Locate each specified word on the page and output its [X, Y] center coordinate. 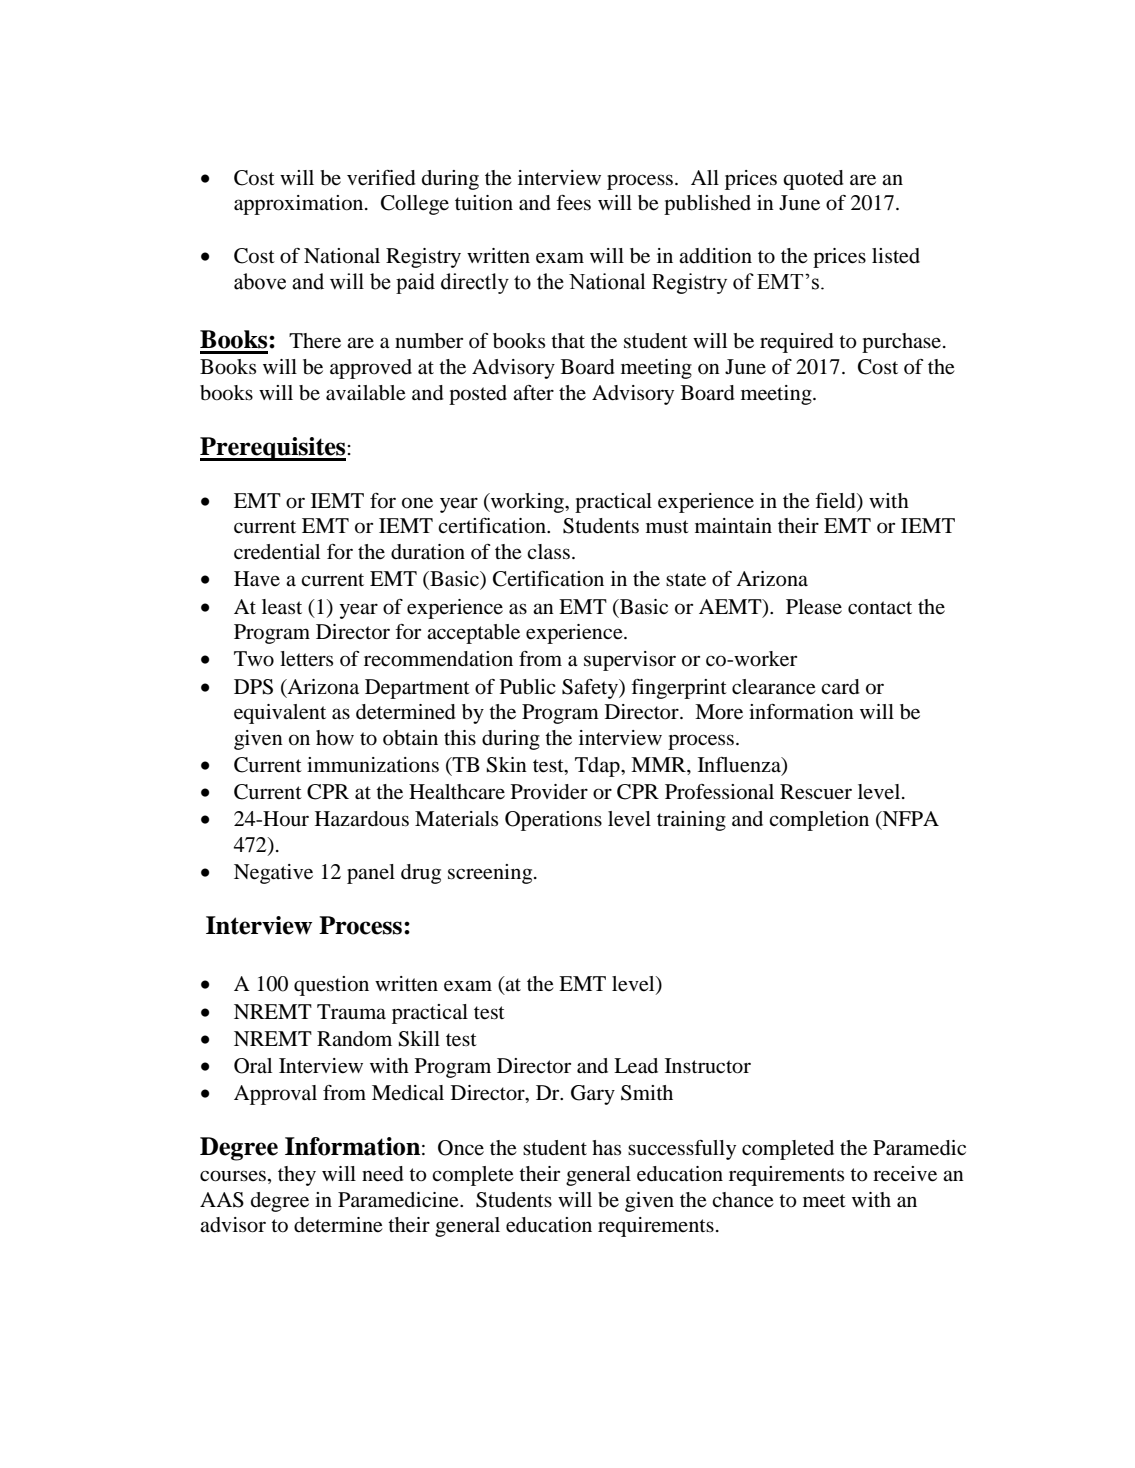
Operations [553, 821]
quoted [813, 180]
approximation [300, 205]
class [548, 552]
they [297, 1176]
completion [819, 821]
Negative [273, 874]
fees [573, 203]
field [836, 502]
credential [277, 552]
